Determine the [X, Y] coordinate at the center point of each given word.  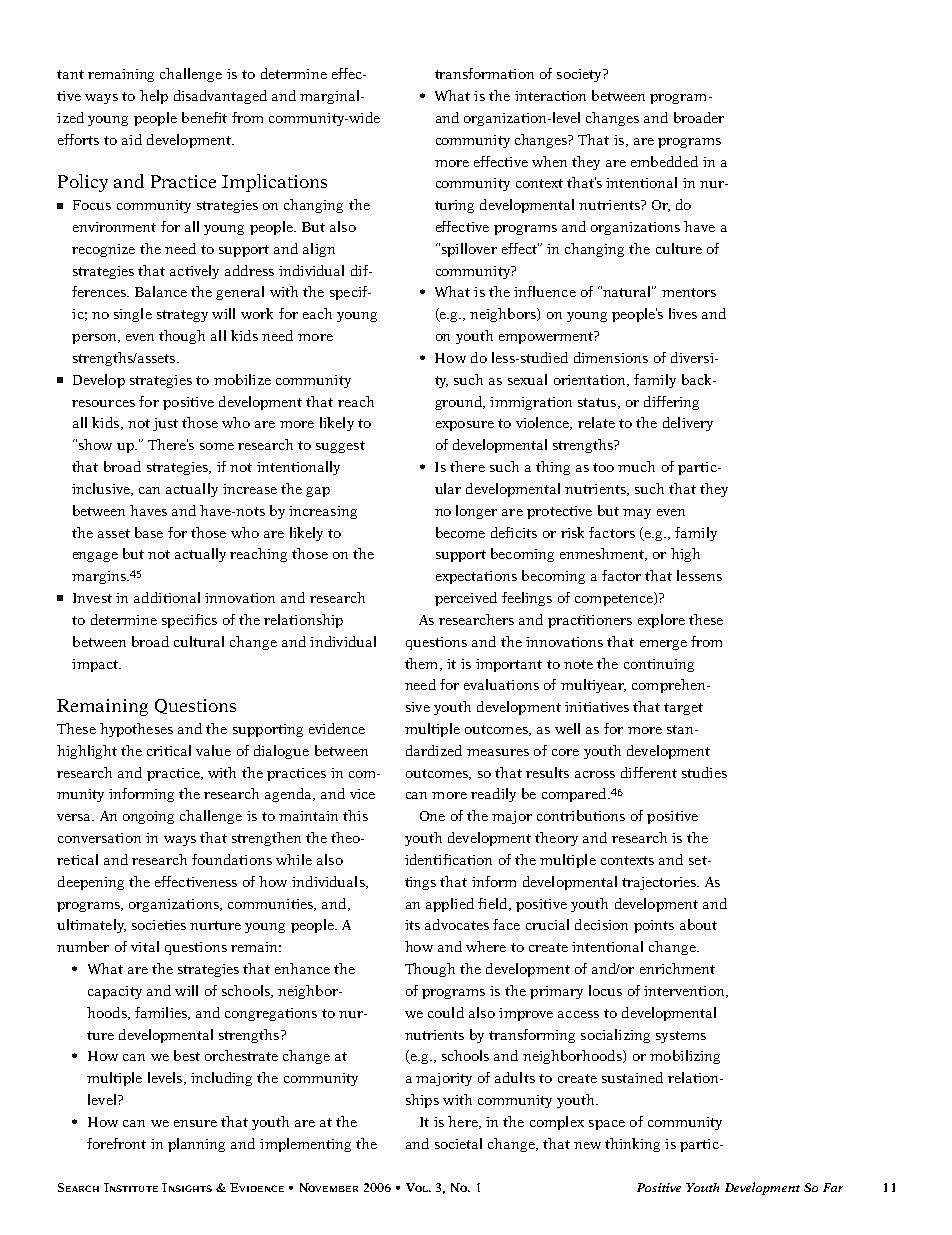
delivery [688, 424]
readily [493, 795]
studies [704, 772]
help [154, 97]
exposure [465, 426]
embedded [664, 161]
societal [458, 1143]
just [165, 424]
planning [196, 1145]
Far [833, 1187]
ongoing [148, 817]
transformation [484, 73]
